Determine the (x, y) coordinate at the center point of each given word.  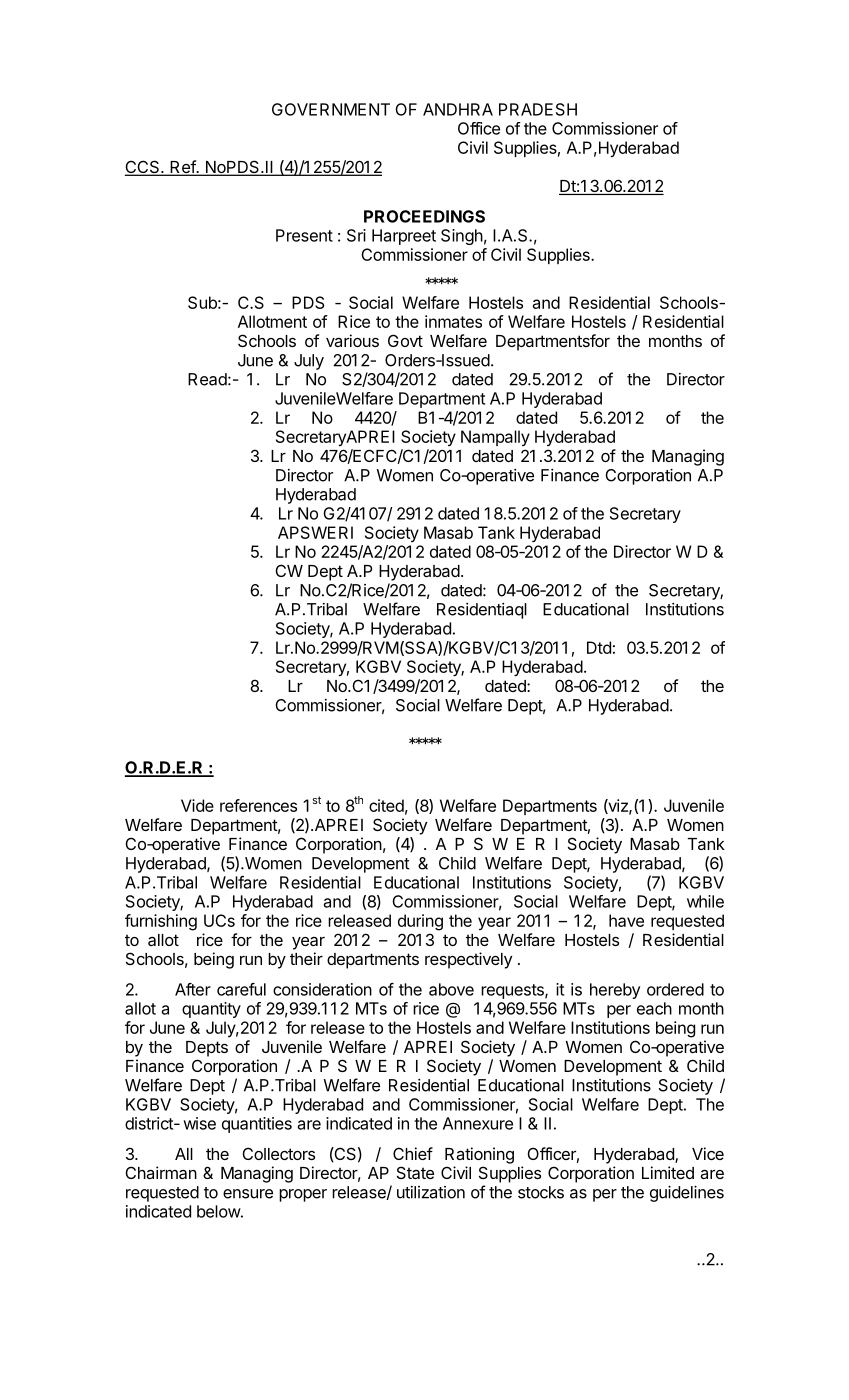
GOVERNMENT (331, 109)
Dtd (599, 647)
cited (386, 805)
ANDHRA (458, 109)
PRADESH (538, 109)
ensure (248, 1194)
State (415, 1172)
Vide (197, 805)
